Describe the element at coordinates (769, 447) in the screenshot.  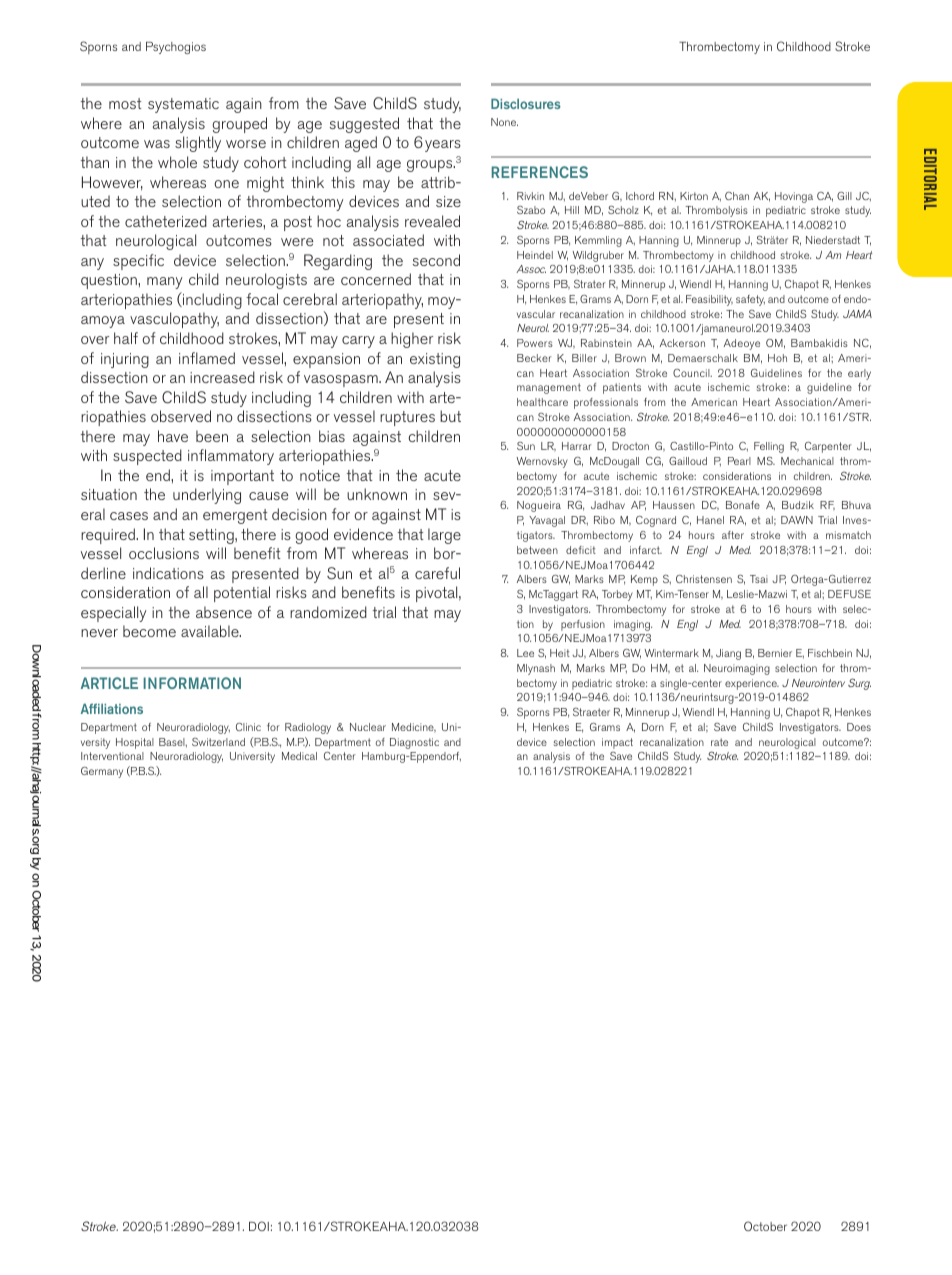
I see `Felling` at that location.
